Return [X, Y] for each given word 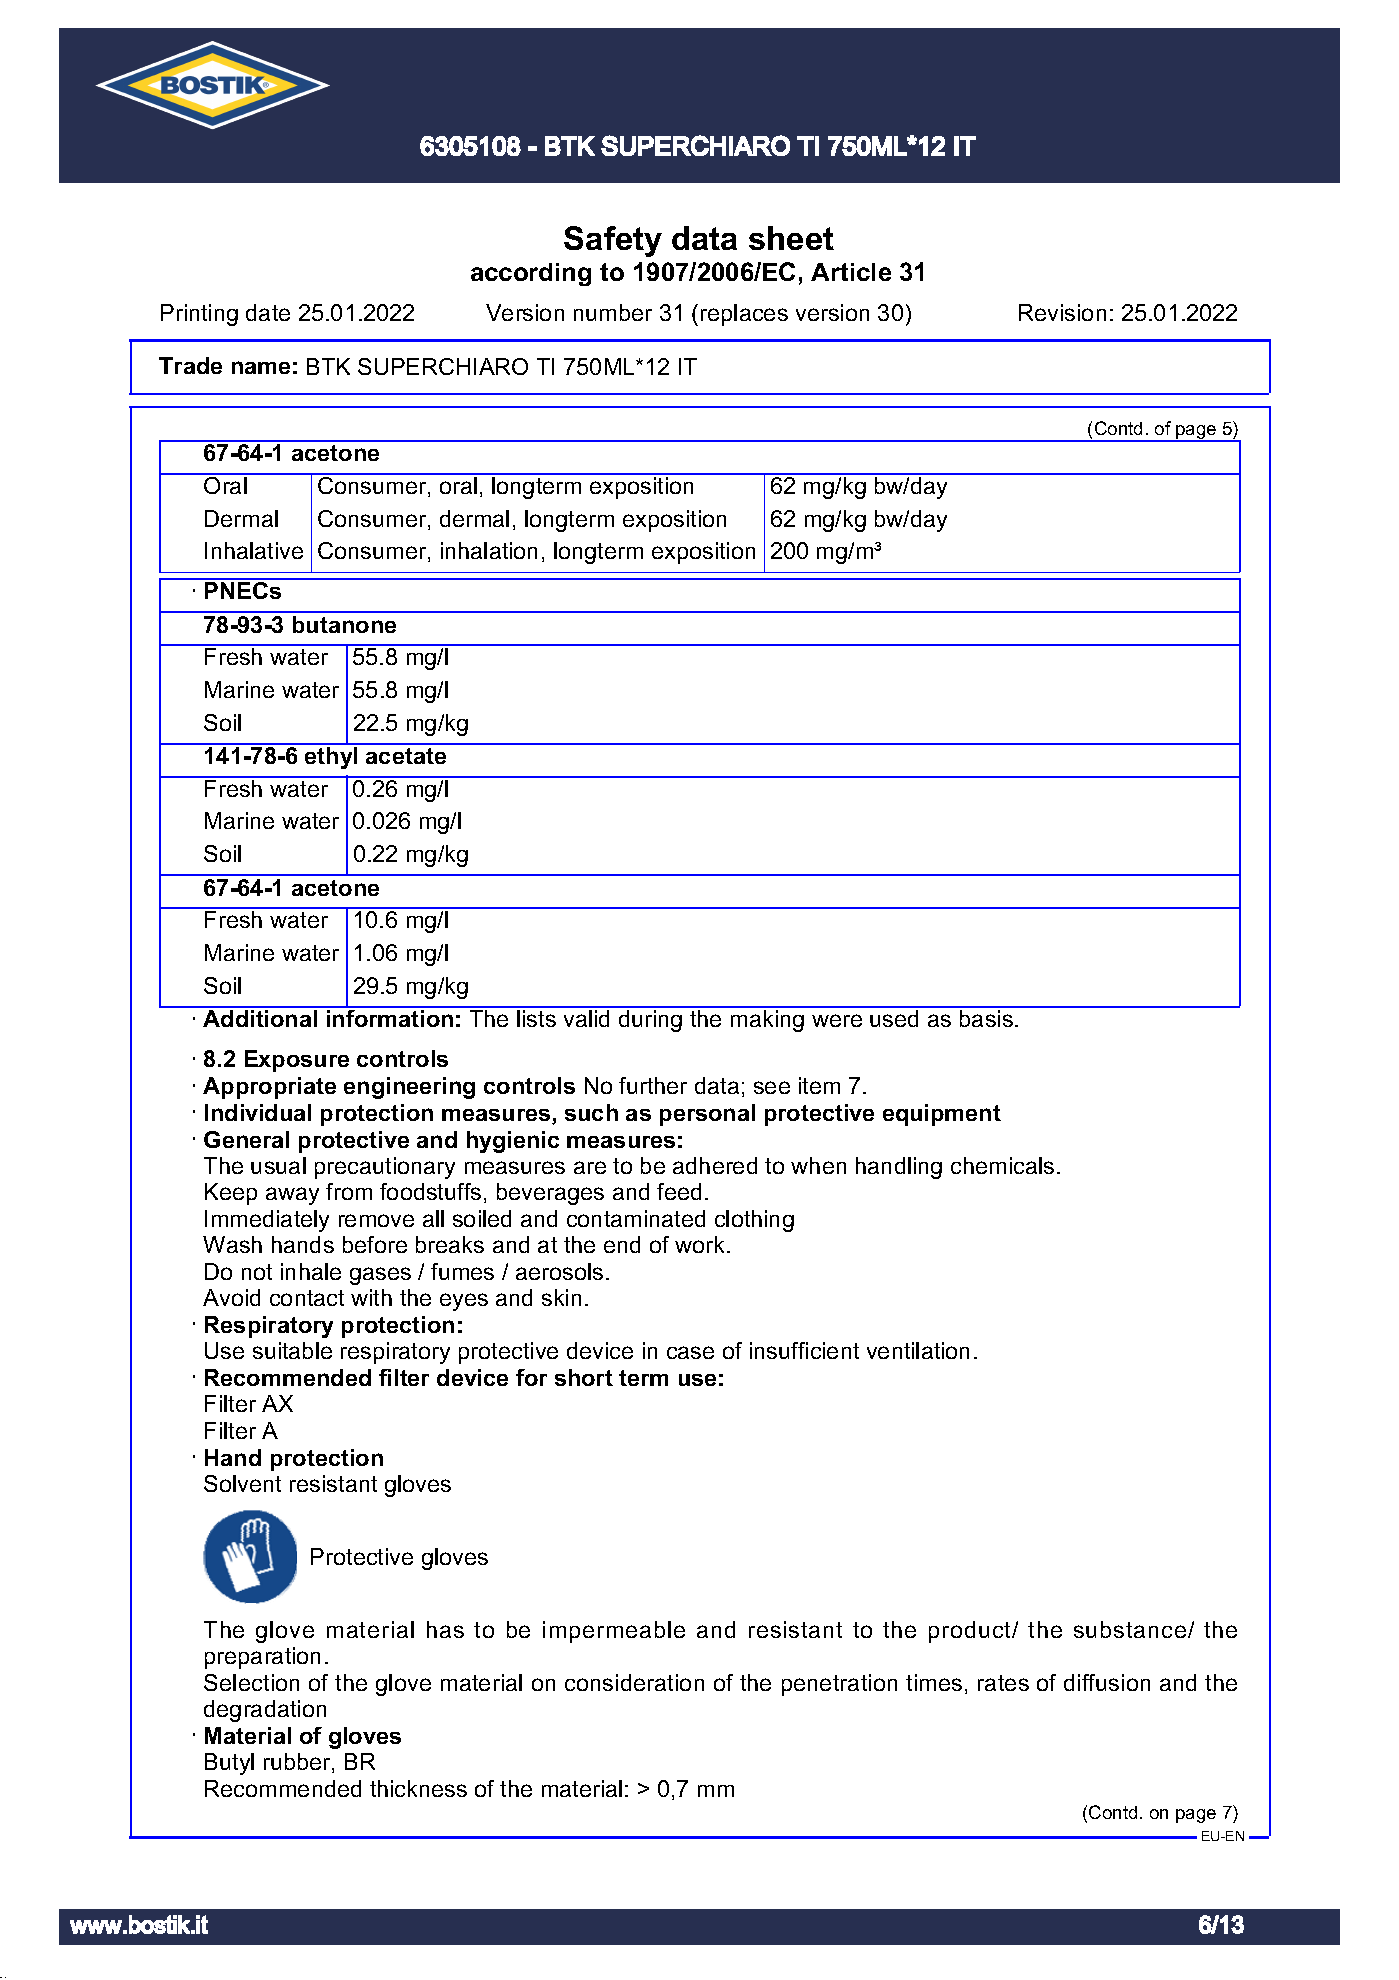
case [690, 1352]
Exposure [297, 1061]
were [837, 1020]
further [653, 1085]
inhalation [489, 550]
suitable [292, 1350]
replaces [744, 315]
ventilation [918, 1350]
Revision [1062, 312]
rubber [298, 1763]
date [268, 312]
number [613, 312]
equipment [942, 1115]
